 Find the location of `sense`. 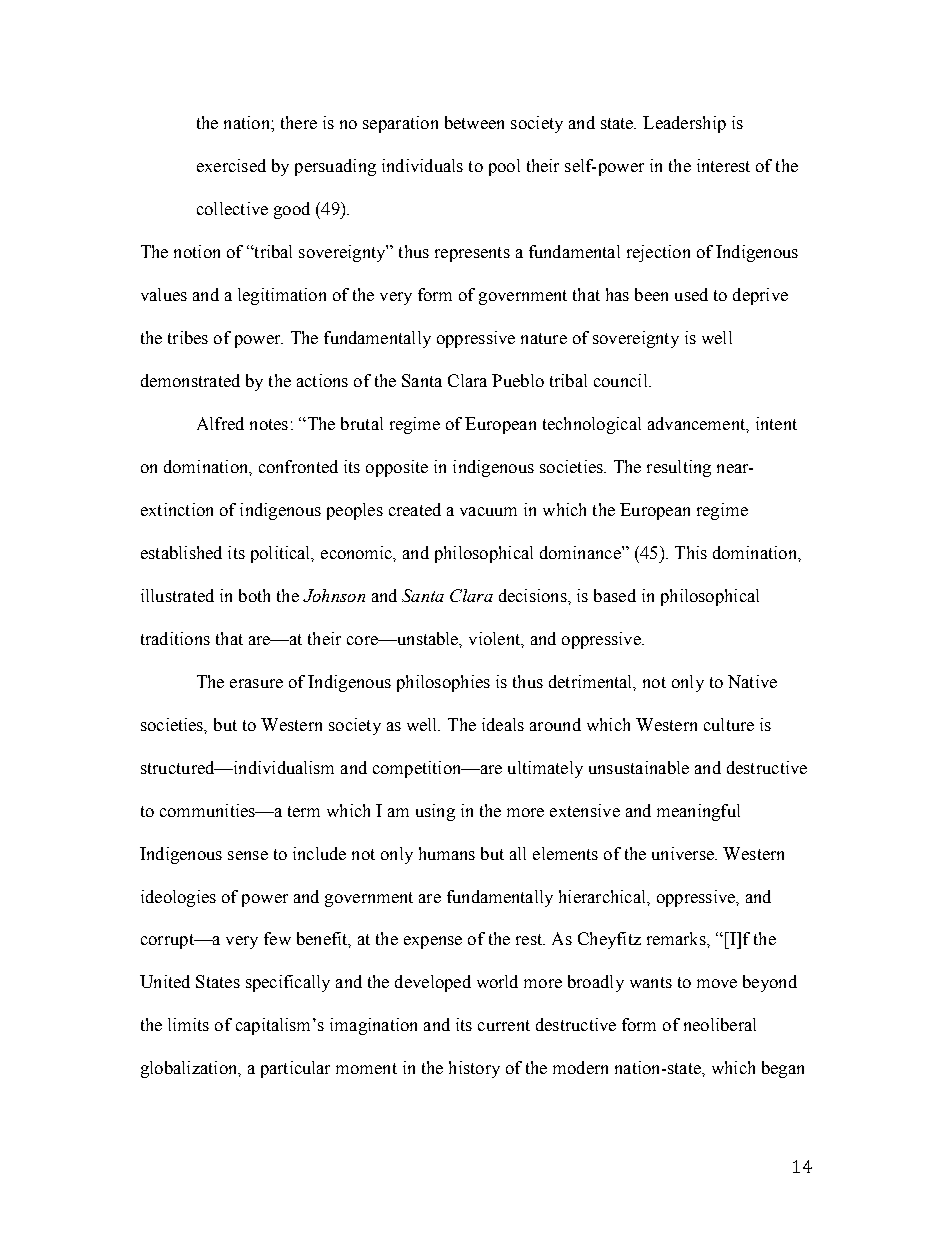

sense is located at coordinates (248, 855).
